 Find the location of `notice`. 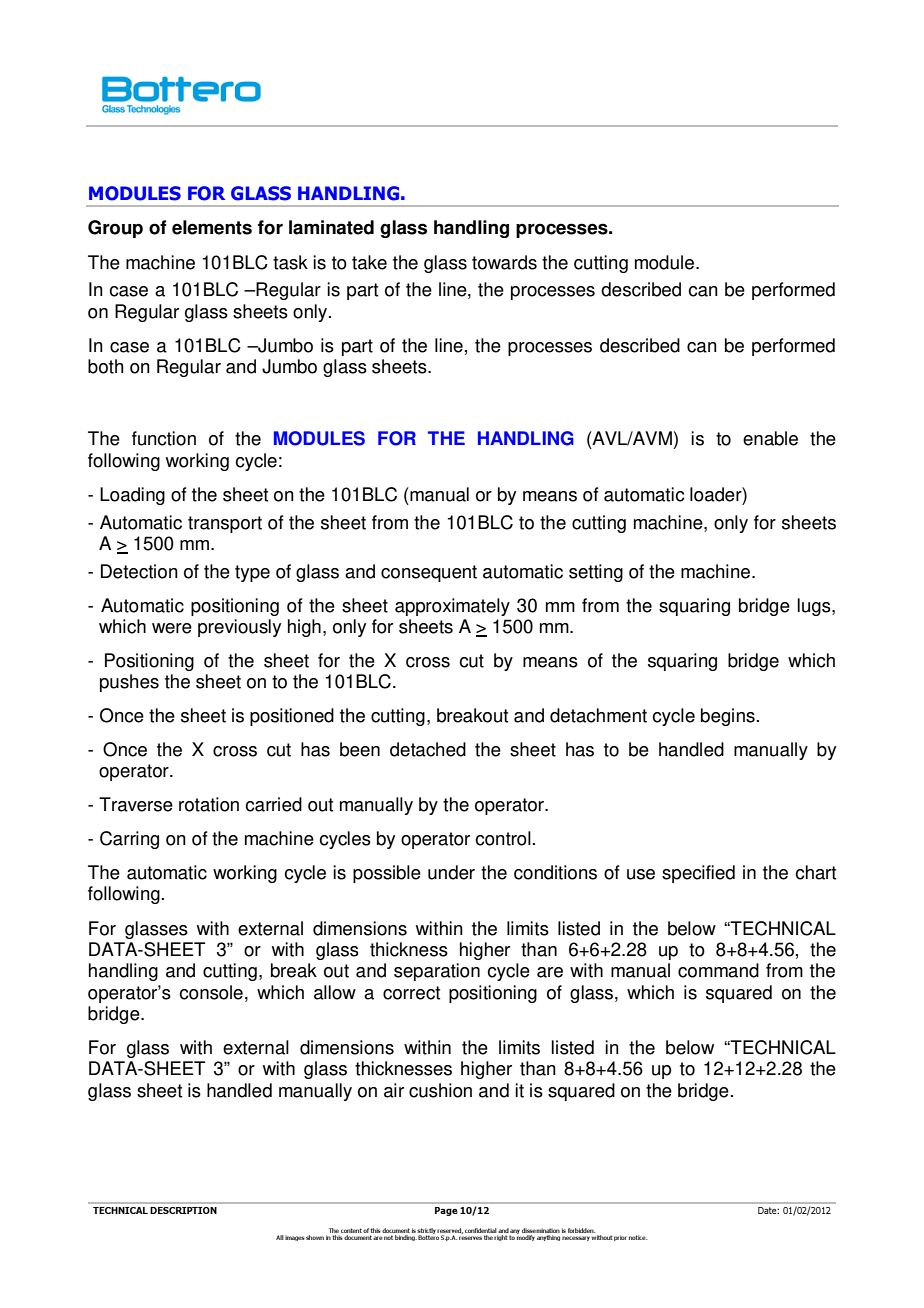

notice is located at coordinates (638, 1237).
